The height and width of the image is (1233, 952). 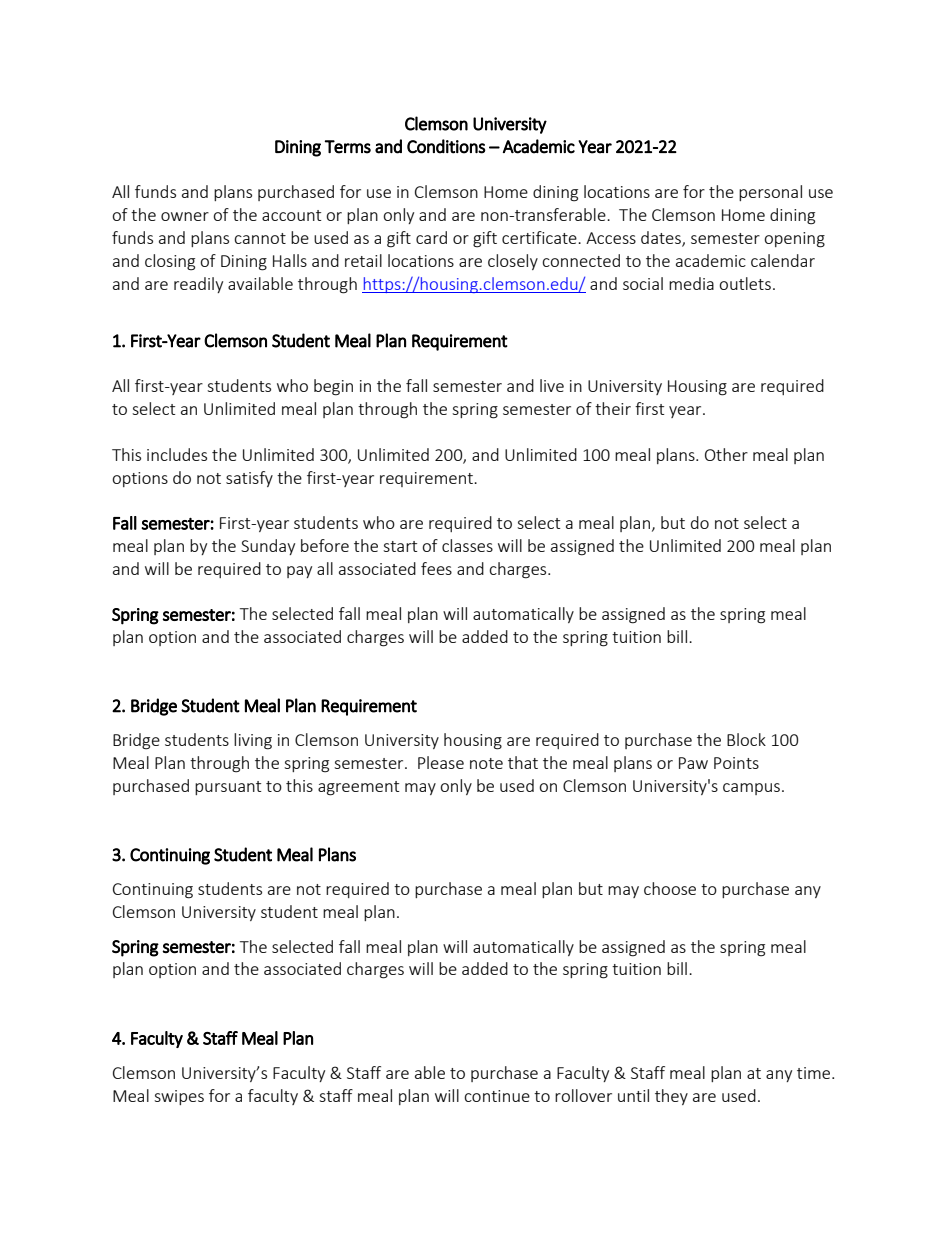 What do you see at coordinates (446, 146) in the image?
I see `Conditions` at bounding box center [446, 146].
